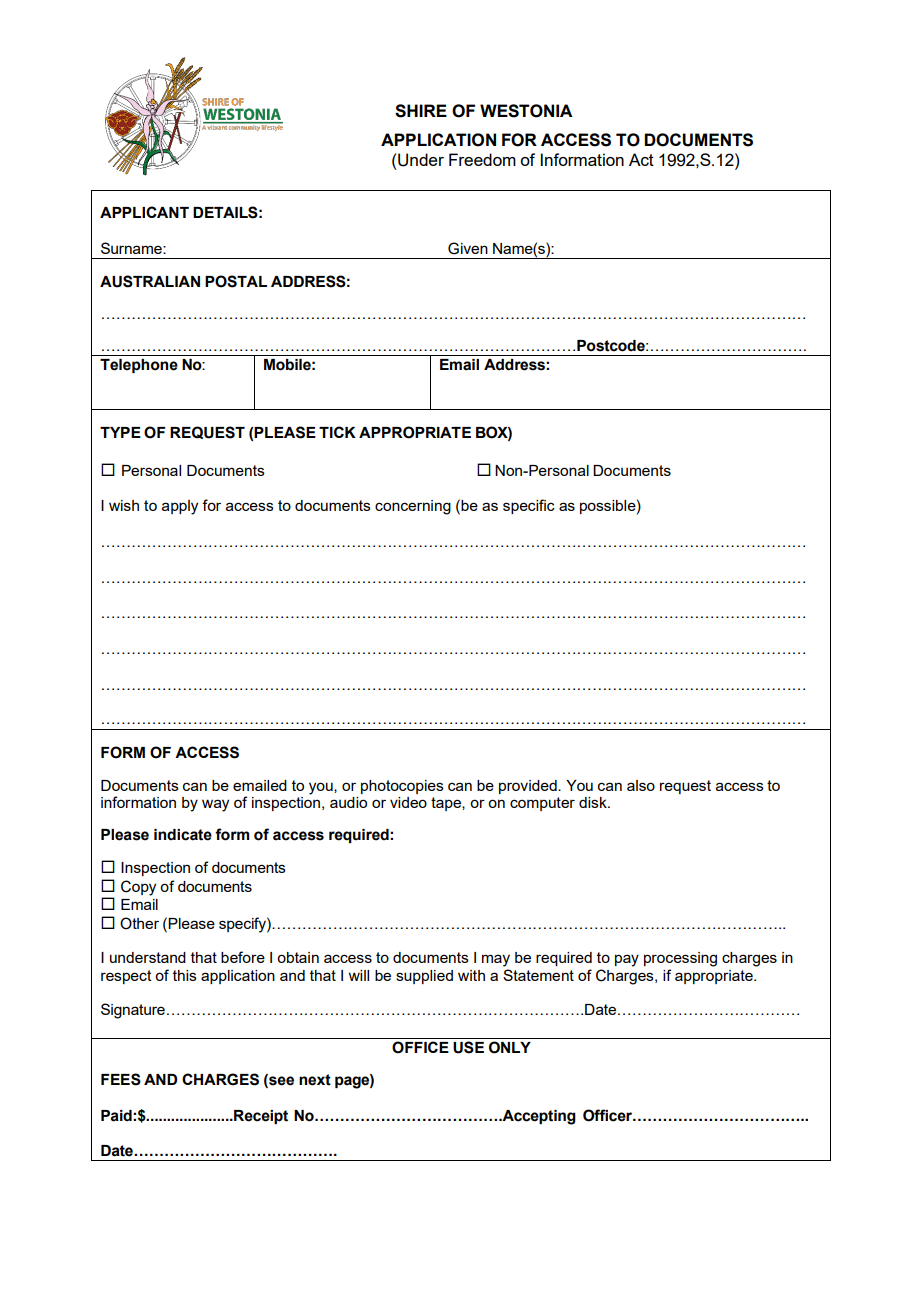  What do you see at coordinates (594, 802) in the screenshot?
I see `disk` at bounding box center [594, 802].
